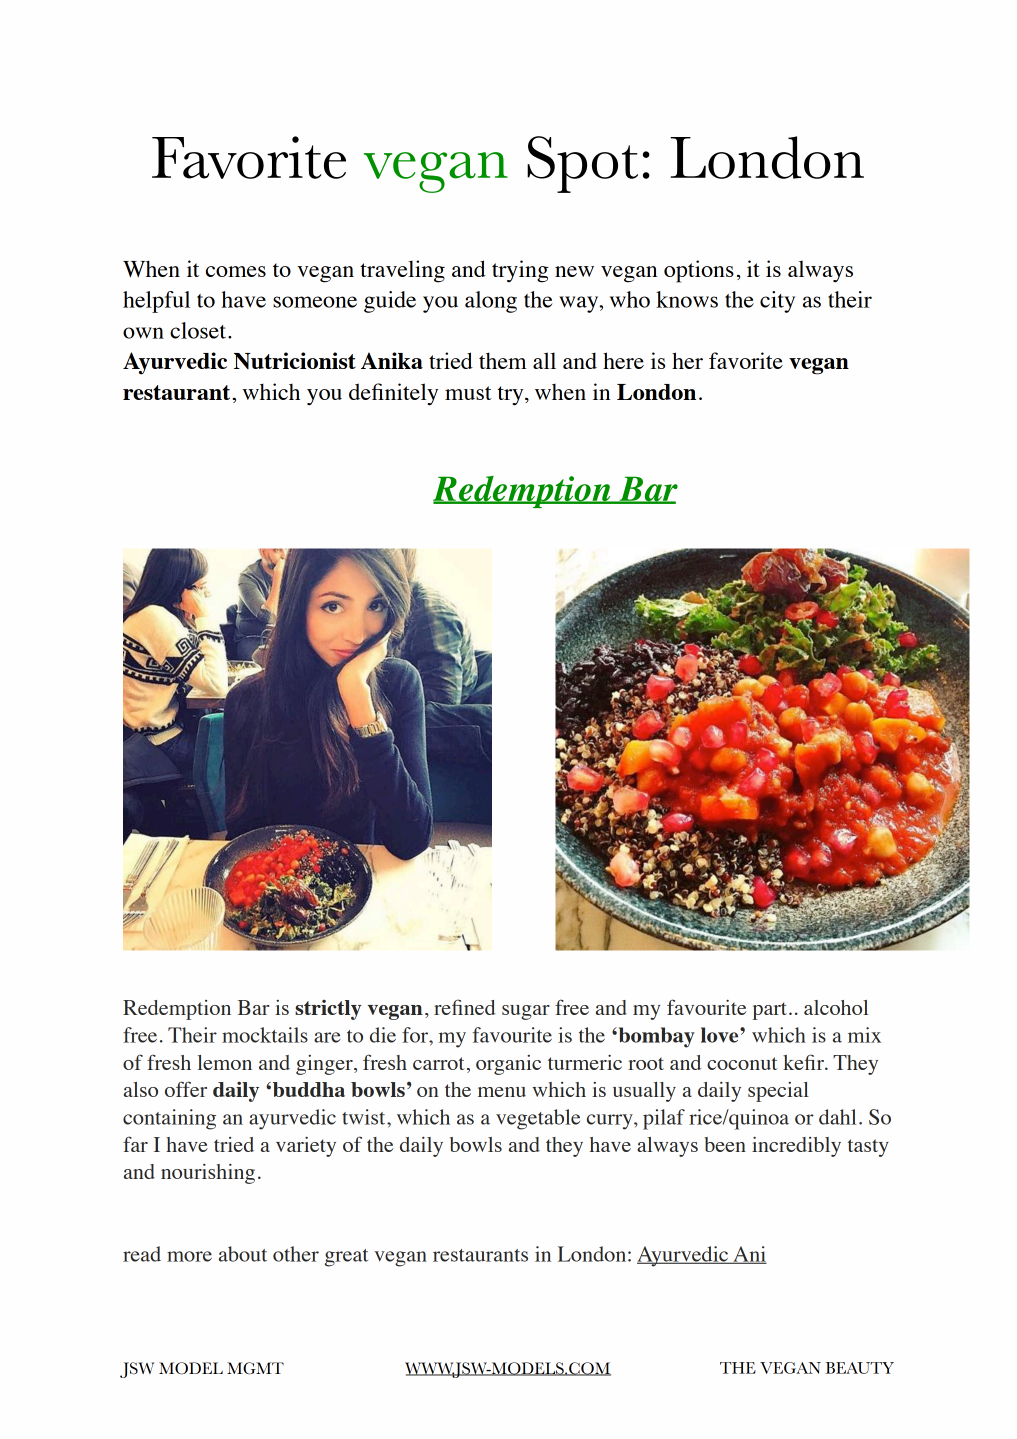  I want to click on part, so click(770, 1011).
